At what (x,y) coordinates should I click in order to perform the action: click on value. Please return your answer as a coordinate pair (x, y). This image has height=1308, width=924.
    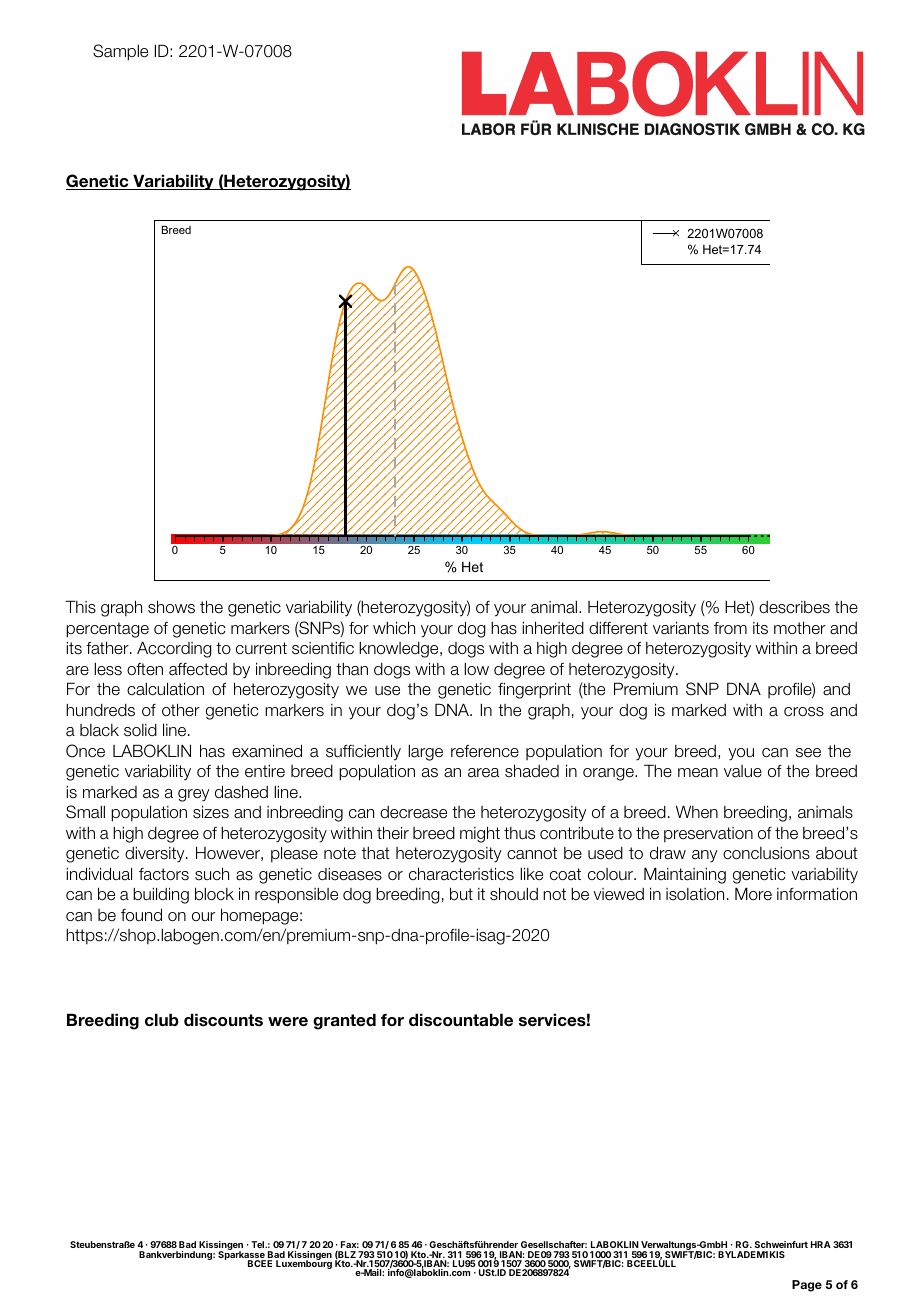
    Looking at the image, I should click on (743, 771).
